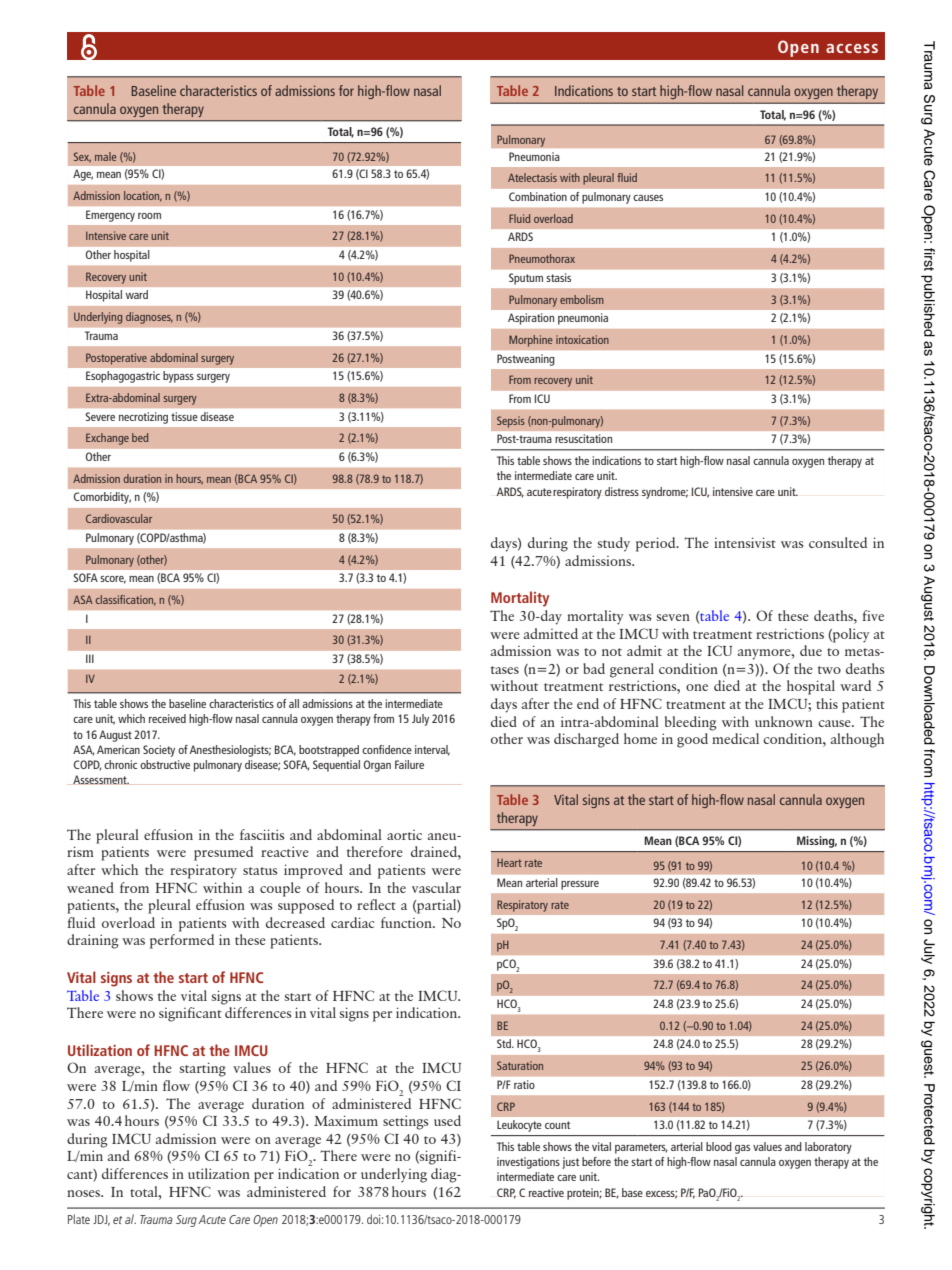 The width and height of the document is (952, 1270). I want to click on medical, so click(735, 738).
